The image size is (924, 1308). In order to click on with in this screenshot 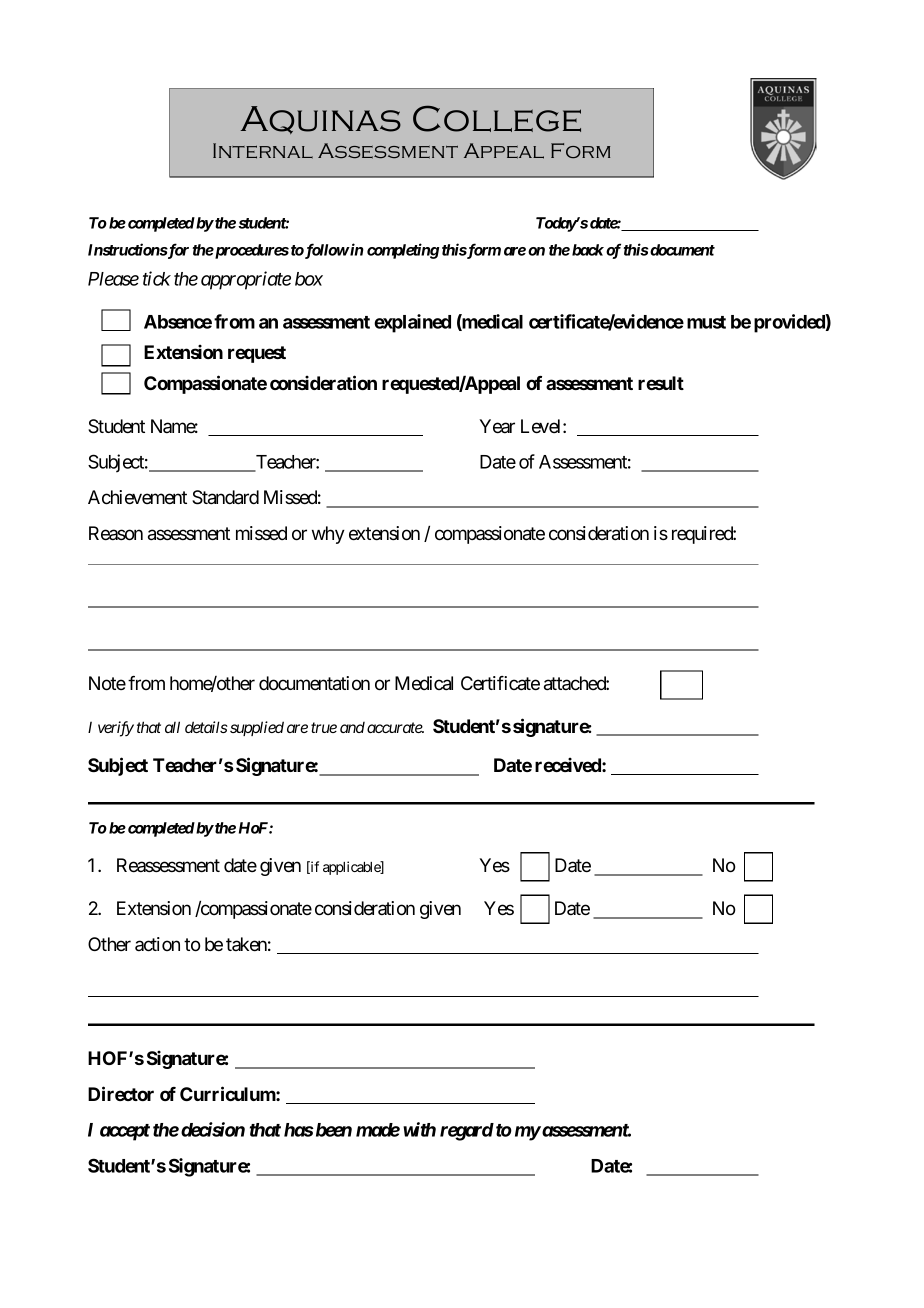, I will do `click(419, 1129)`.
